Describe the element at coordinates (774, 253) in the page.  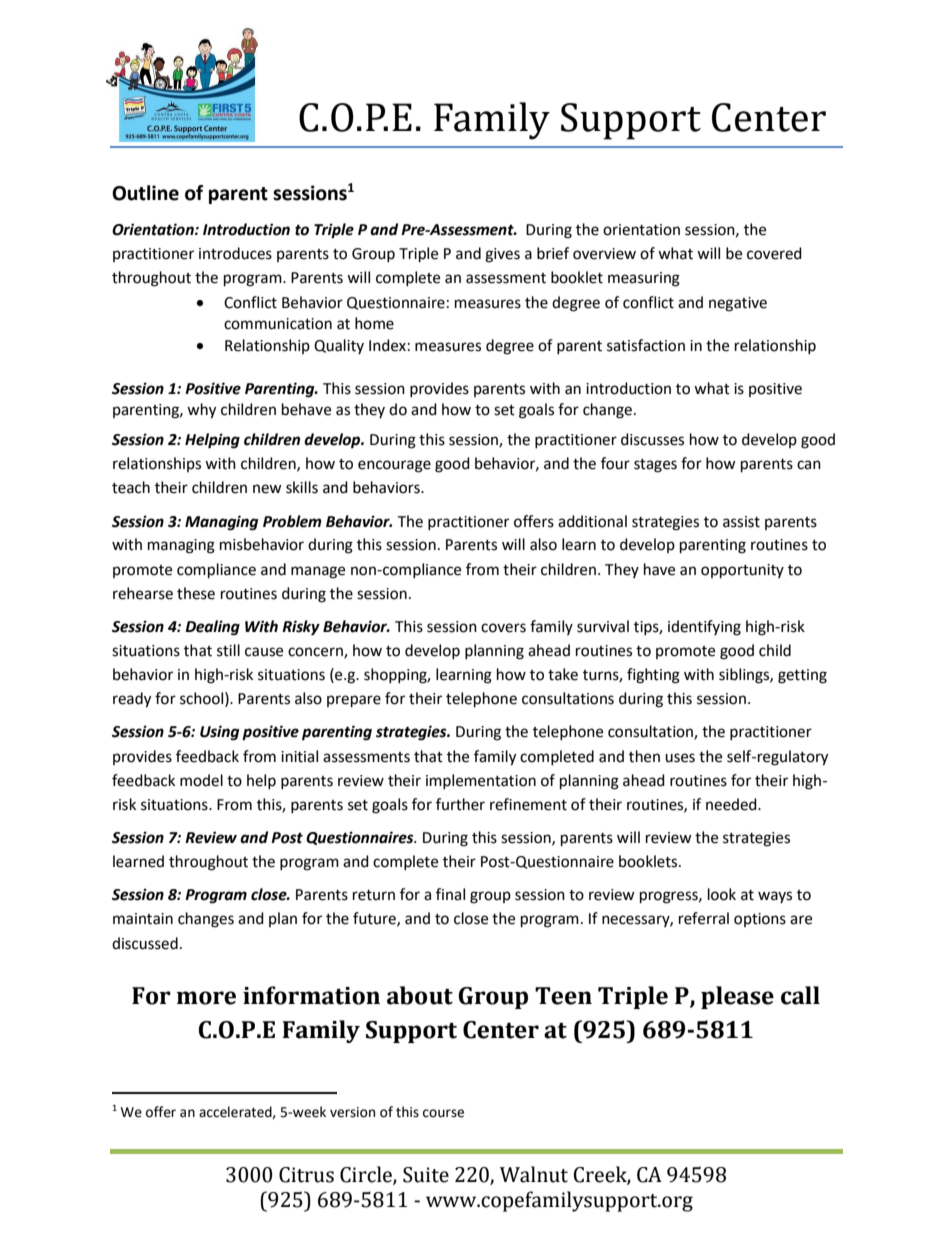
I see `covered` at that location.
